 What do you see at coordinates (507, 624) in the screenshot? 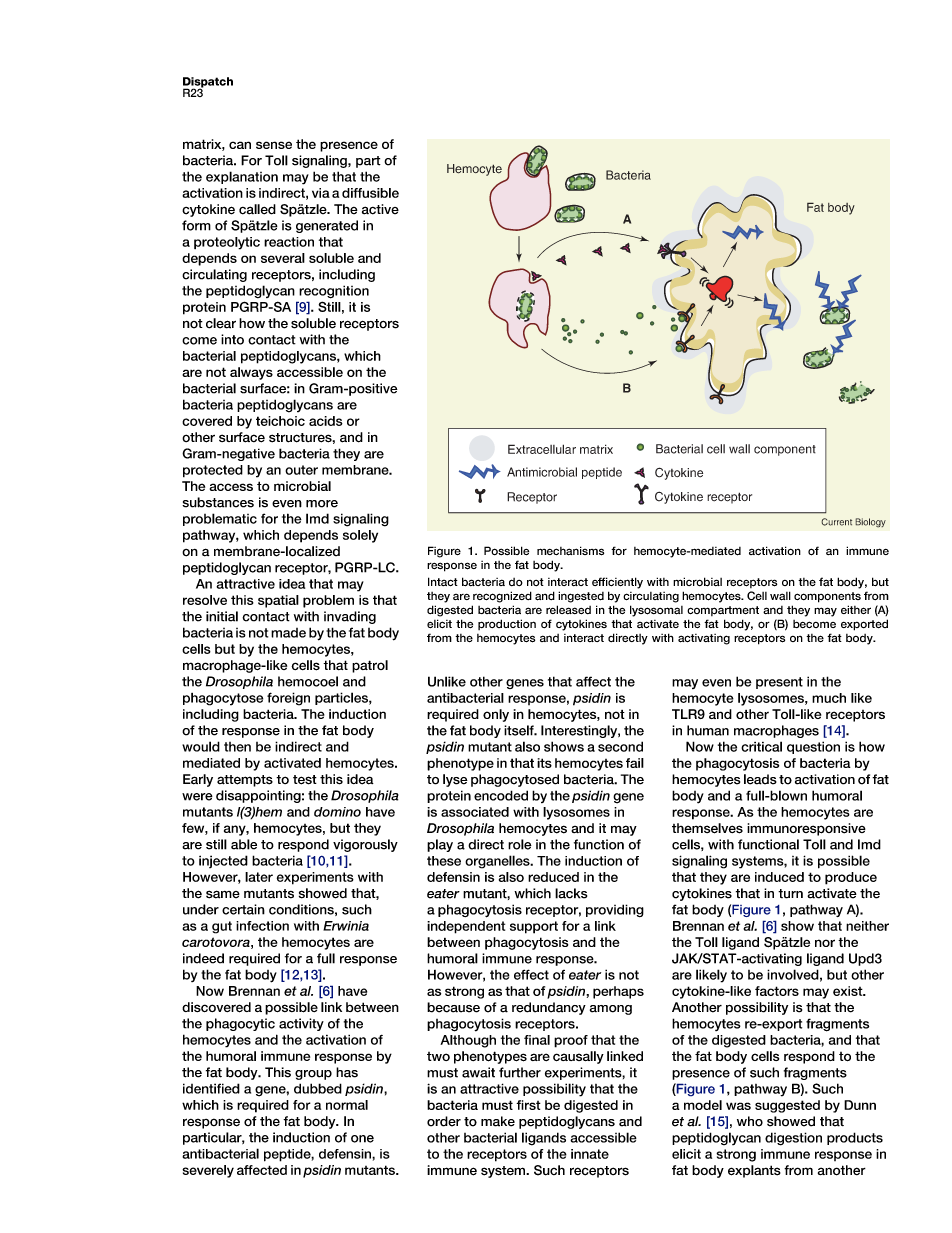
I see `production` at bounding box center [507, 624].
